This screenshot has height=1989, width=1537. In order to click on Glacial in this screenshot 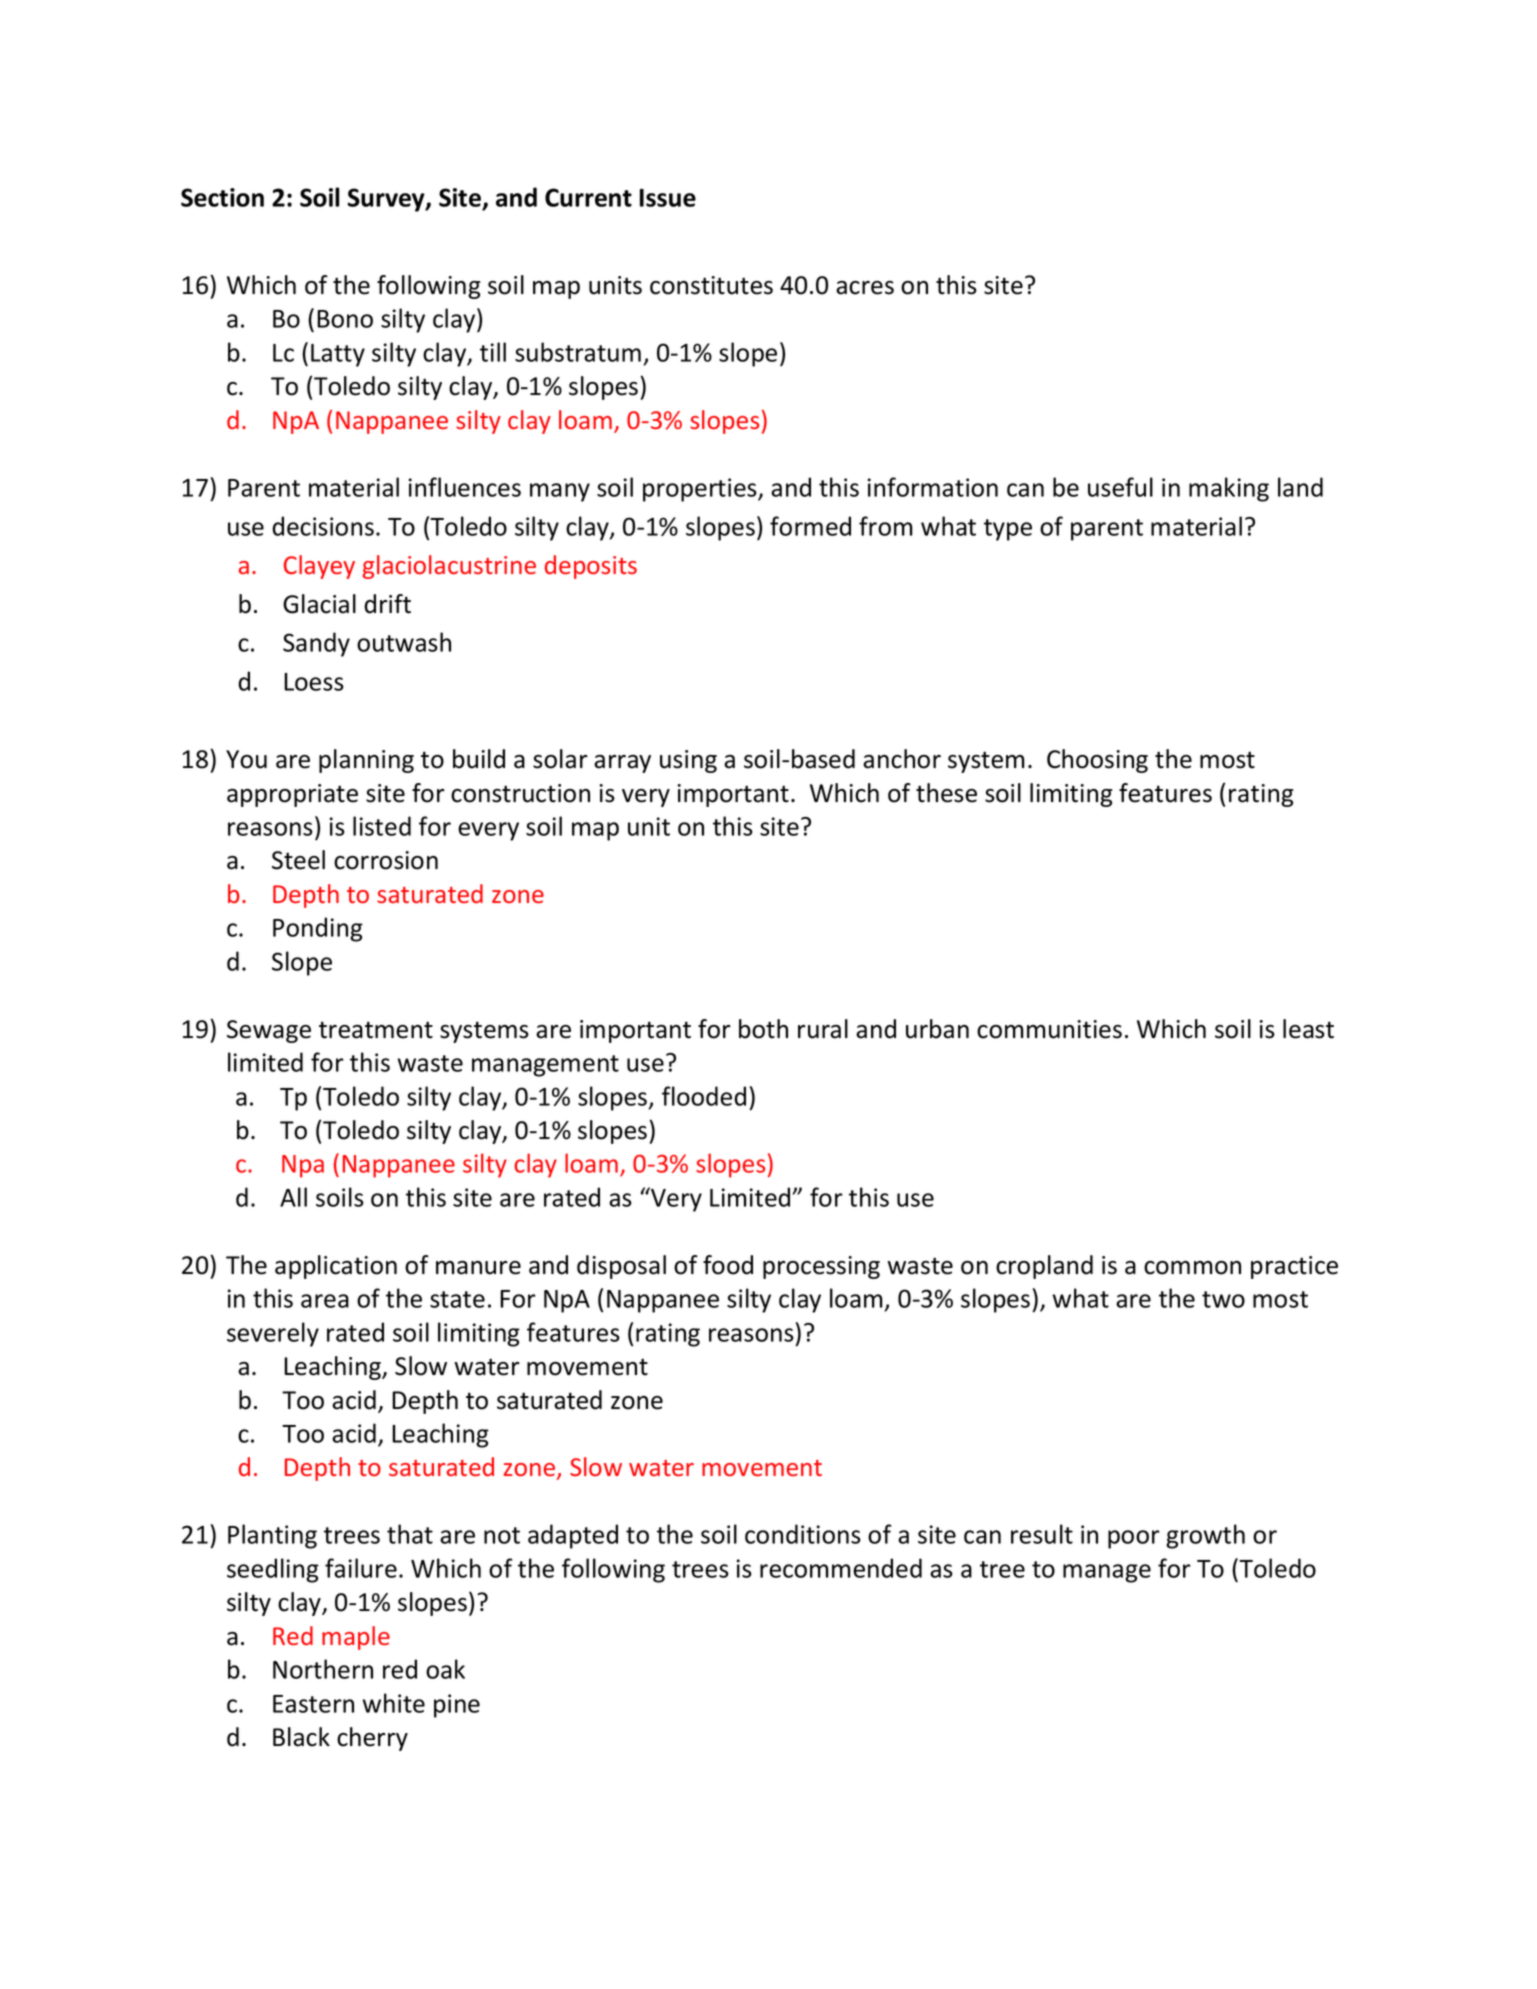, I will do `click(319, 604)`.
